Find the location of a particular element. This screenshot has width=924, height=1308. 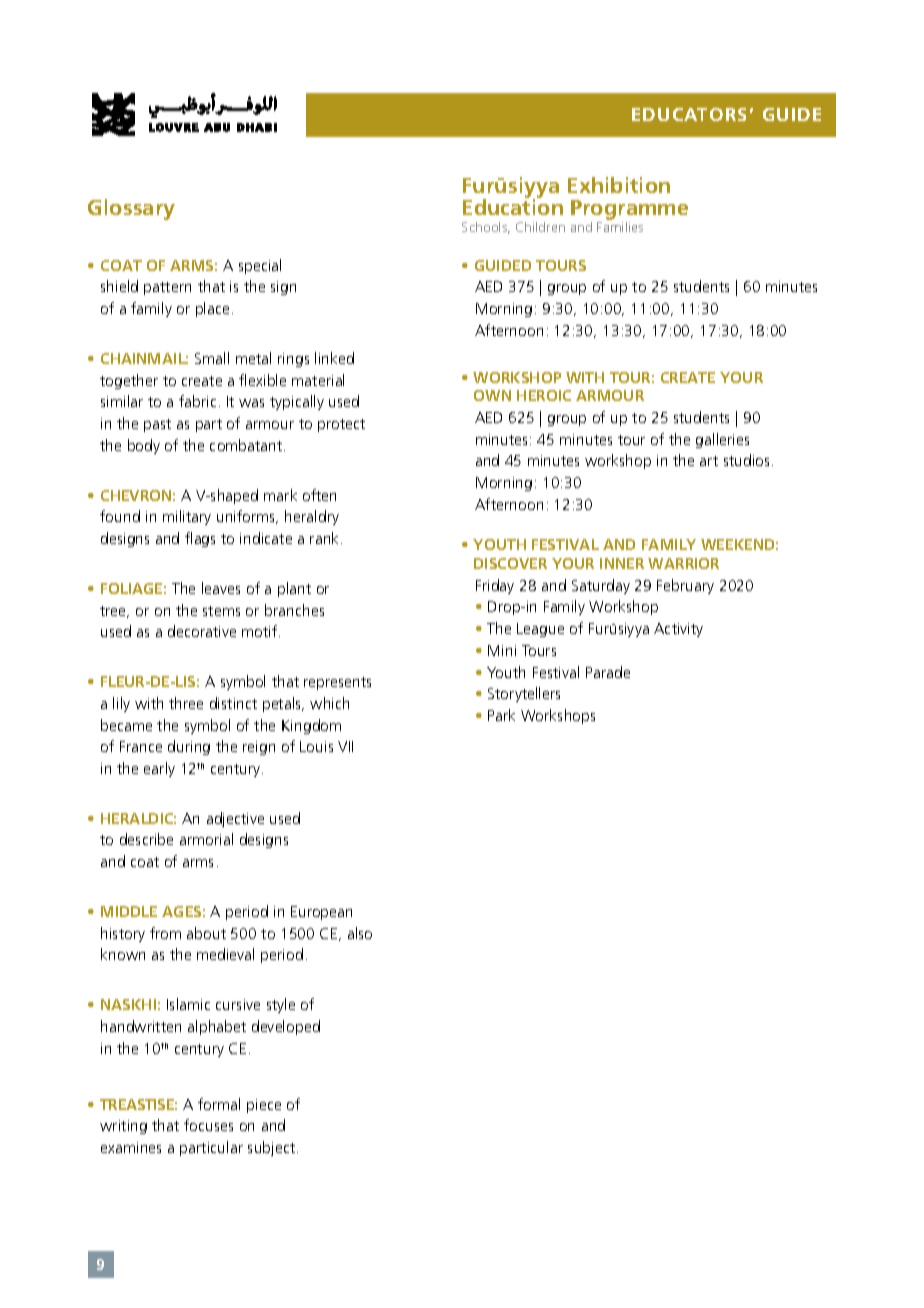

Education is located at coordinates (513, 206).
